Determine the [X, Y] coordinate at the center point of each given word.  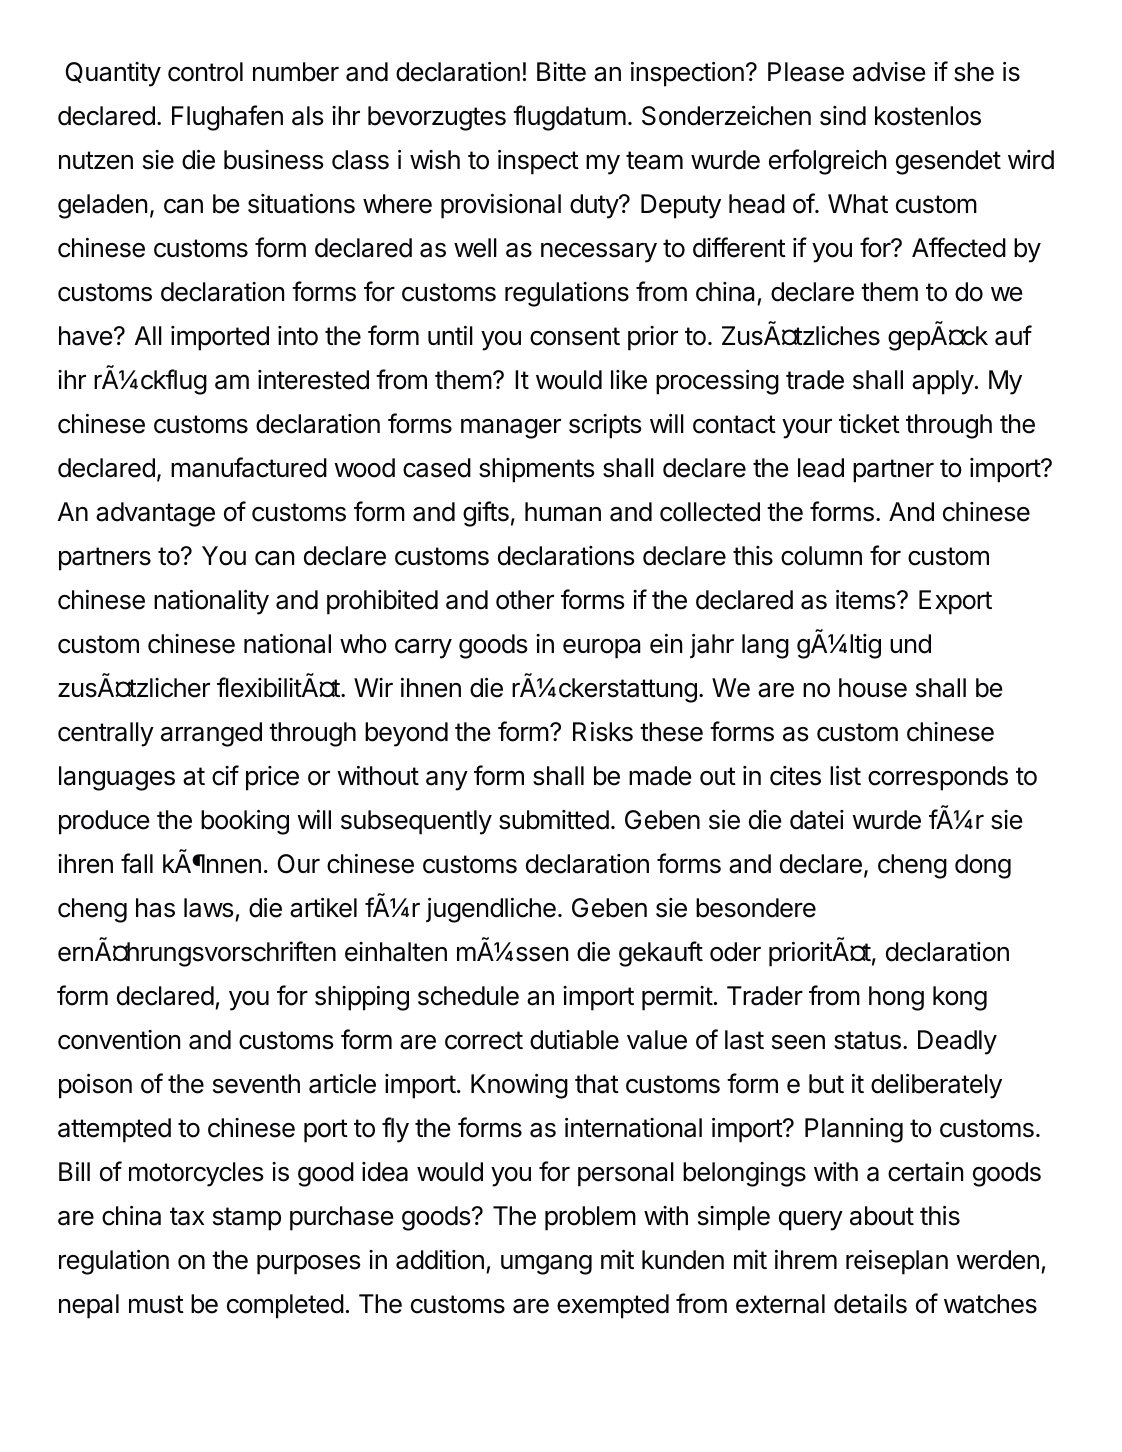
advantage [155, 514]
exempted [613, 1306]
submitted [554, 820]
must [156, 1304]
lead [821, 468]
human [563, 512]
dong [983, 866]
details [870, 1304]
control [205, 72]
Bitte [561, 72]
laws [210, 909]
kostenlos [928, 116]
